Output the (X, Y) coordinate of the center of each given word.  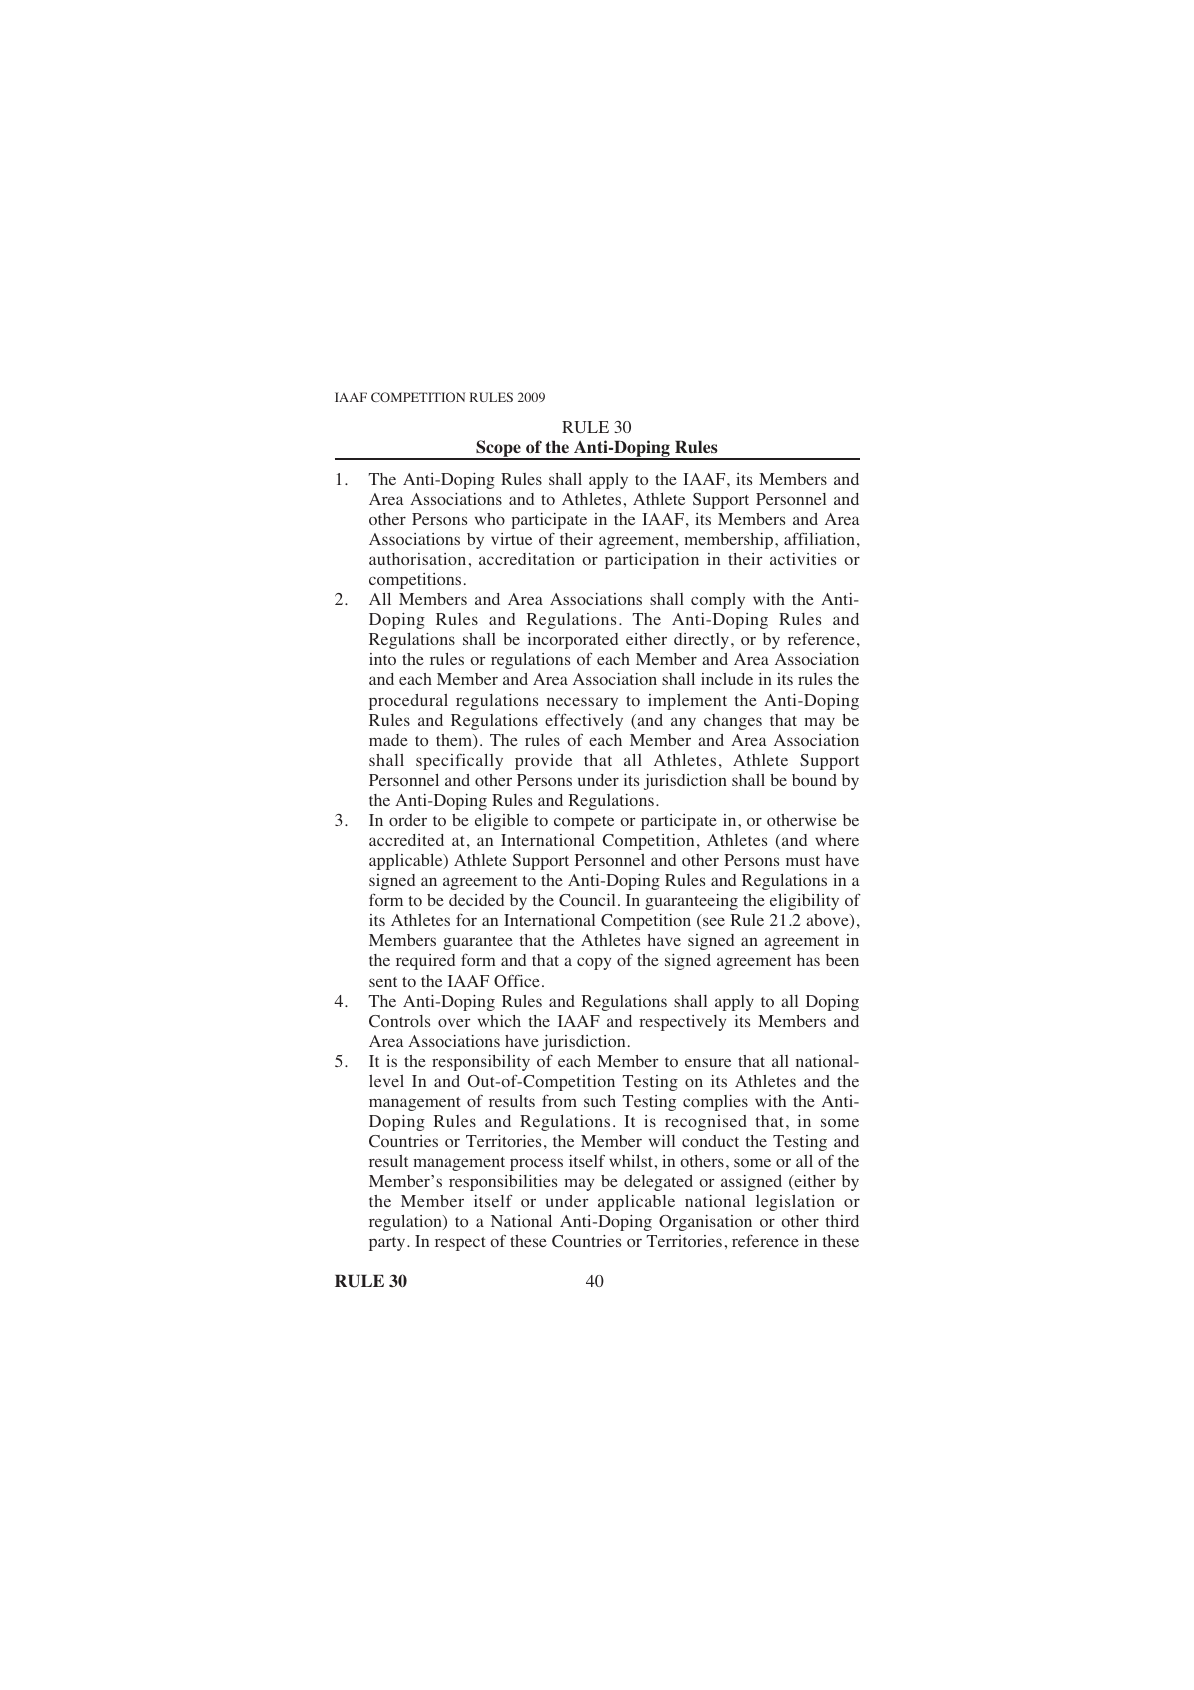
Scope (498, 450)
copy (594, 963)
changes (733, 722)
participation (652, 561)
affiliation (819, 538)
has (808, 960)
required (425, 962)
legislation (795, 1203)
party (388, 1244)
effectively (584, 721)
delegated (658, 1183)
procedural (408, 702)
